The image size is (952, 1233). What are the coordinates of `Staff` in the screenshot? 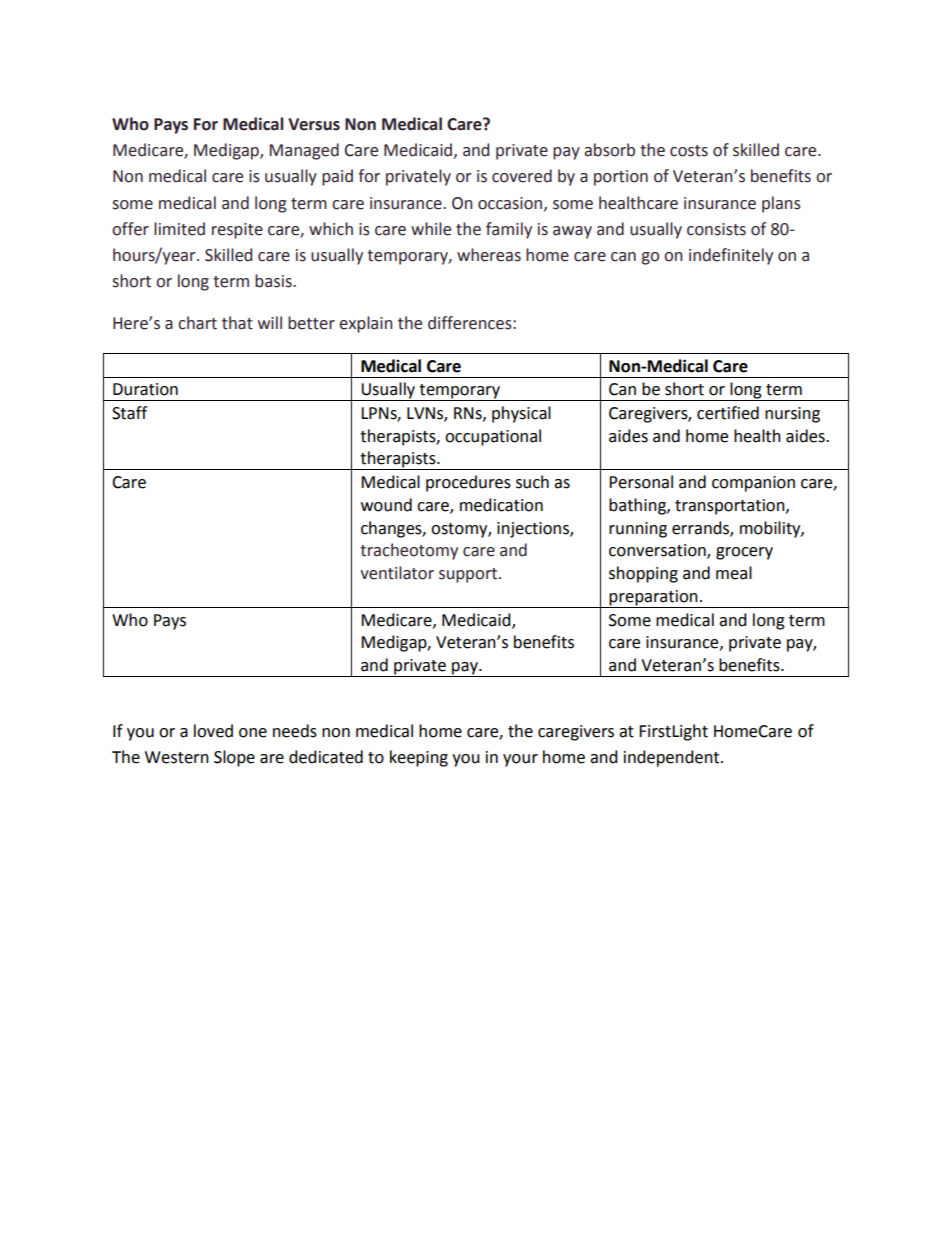 It's located at (129, 413).
